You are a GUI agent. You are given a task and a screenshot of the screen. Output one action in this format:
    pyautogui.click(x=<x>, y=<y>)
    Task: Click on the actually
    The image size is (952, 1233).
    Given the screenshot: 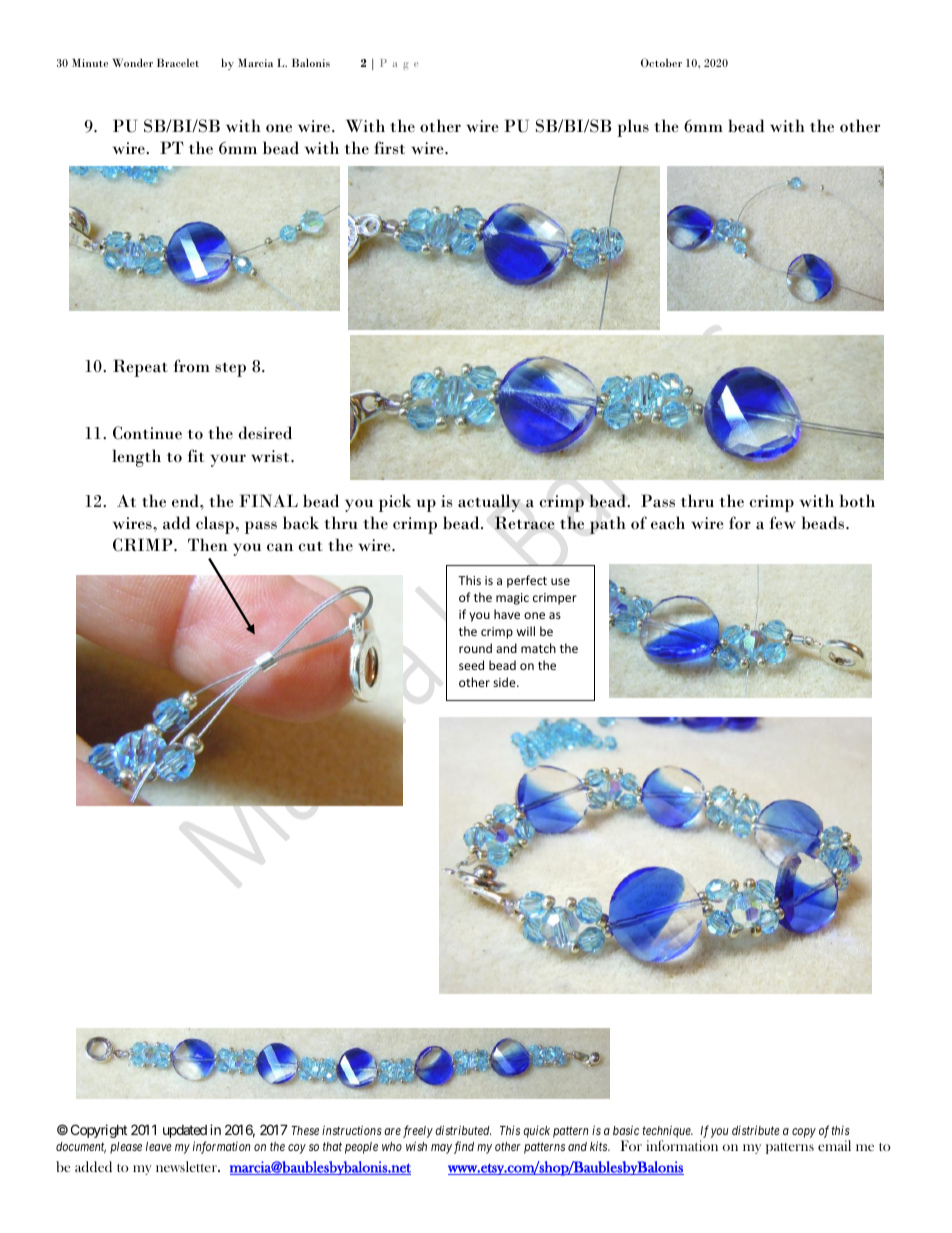 What is the action you would take?
    pyautogui.click(x=489, y=503)
